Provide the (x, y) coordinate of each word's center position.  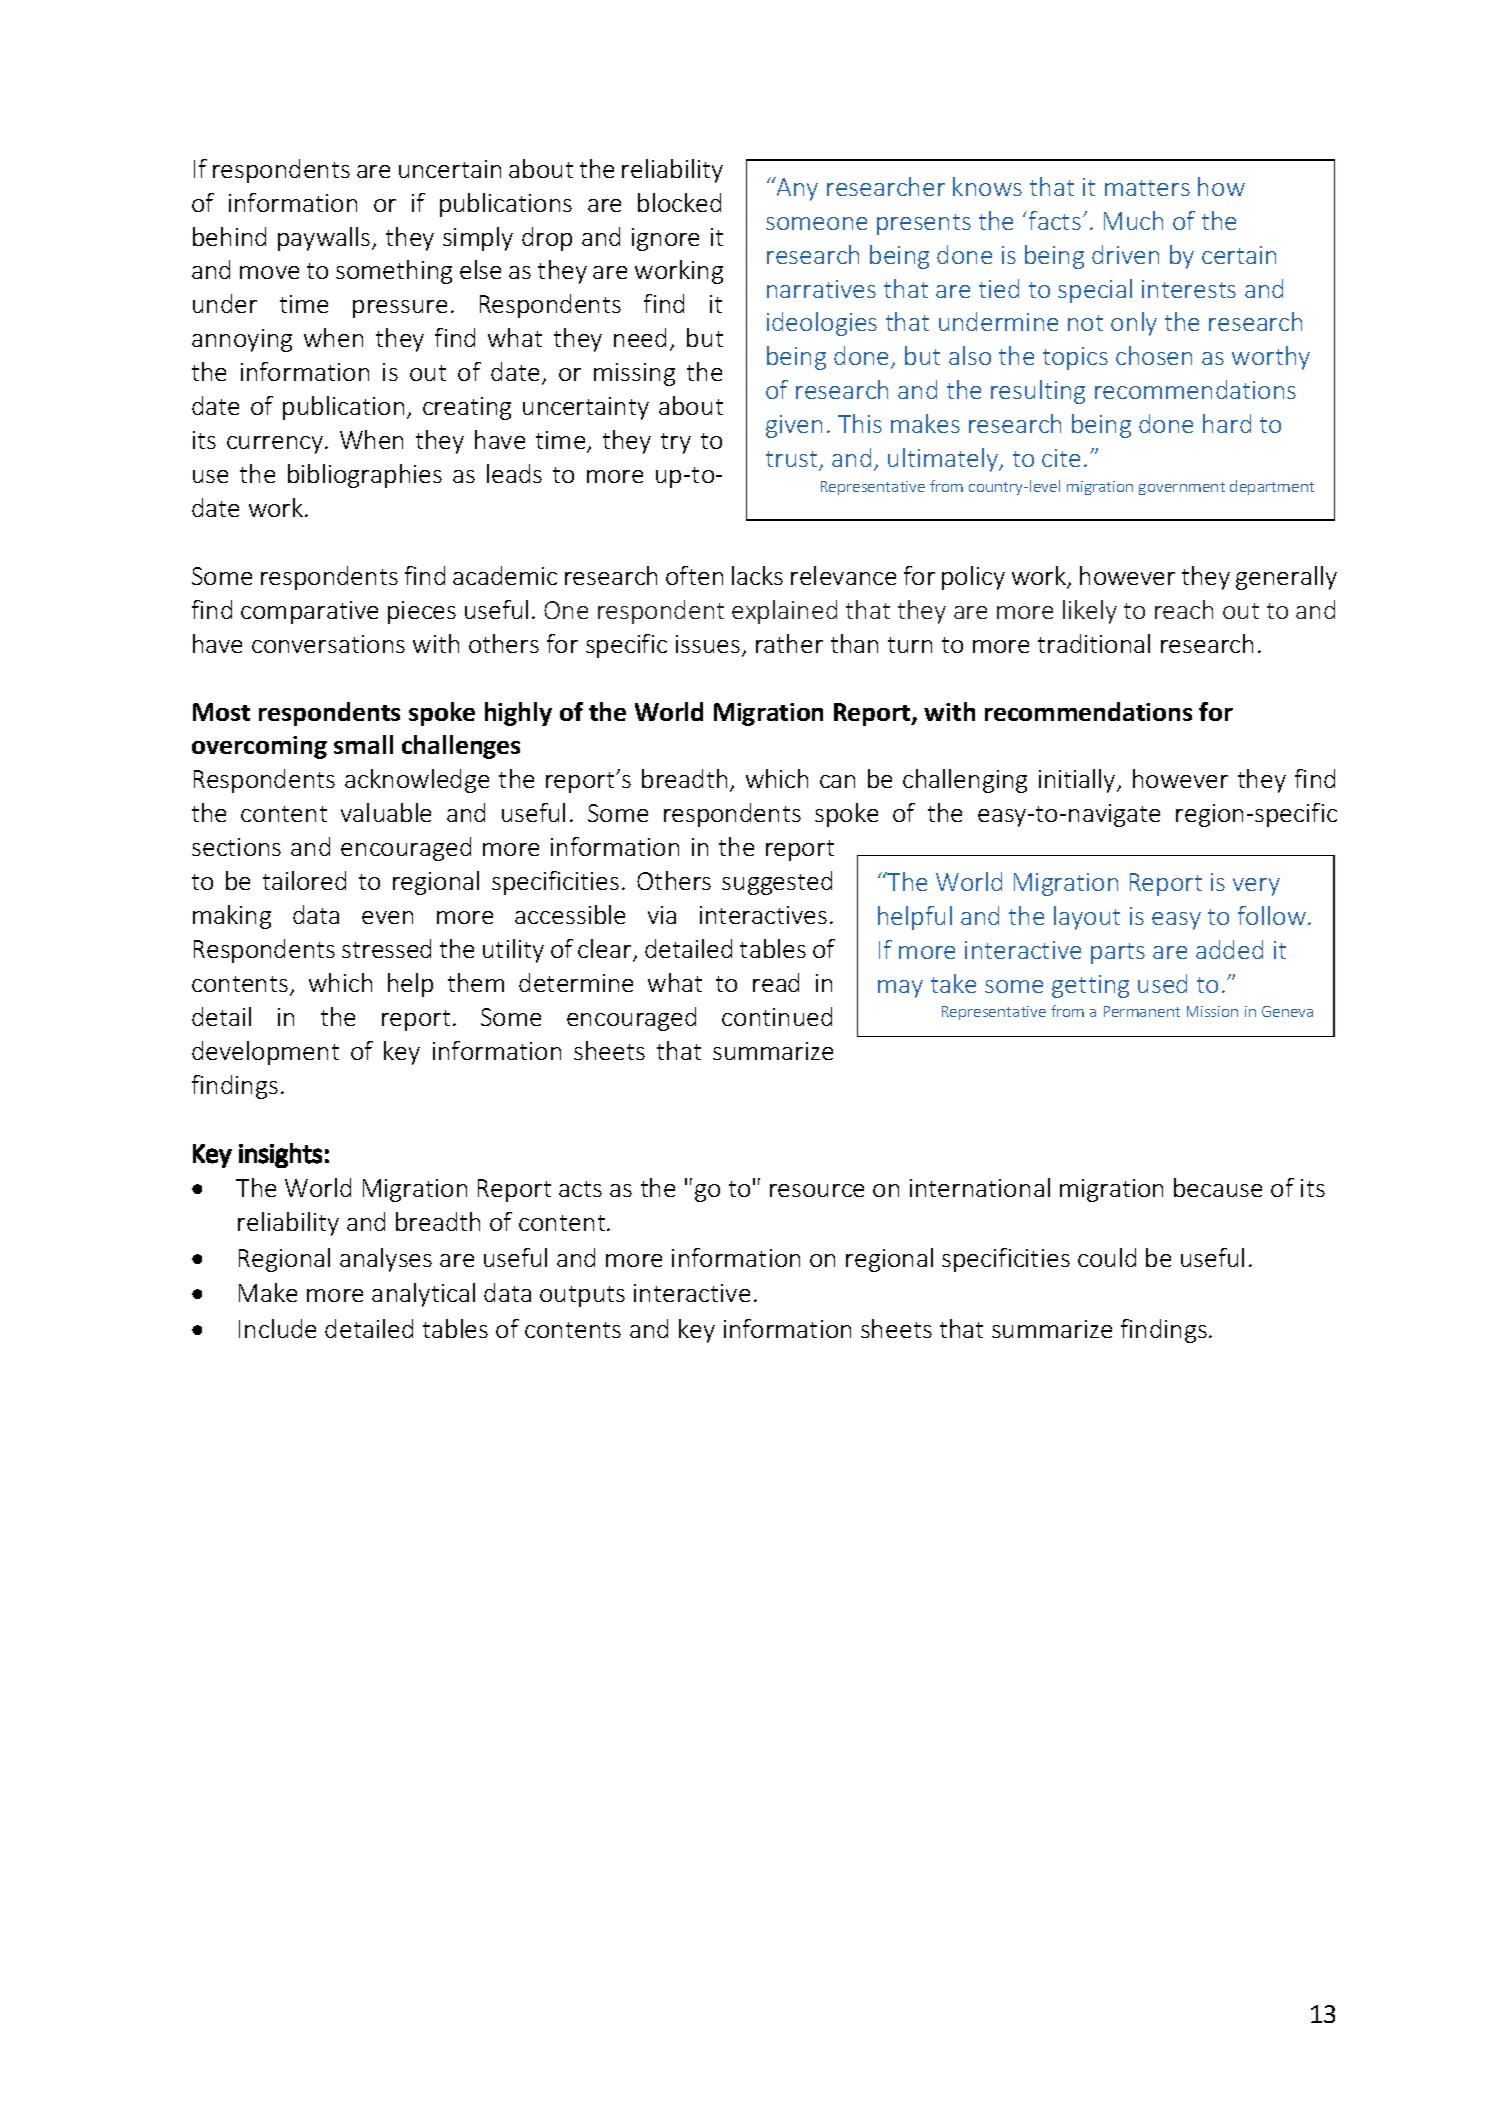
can (837, 781)
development (265, 1053)
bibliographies (365, 476)
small (363, 744)
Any (796, 189)
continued (777, 1016)
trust (793, 460)
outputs (582, 1296)
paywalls (325, 239)
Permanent (1142, 1011)
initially (1078, 781)
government (1182, 488)
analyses (386, 1260)
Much (1133, 220)
